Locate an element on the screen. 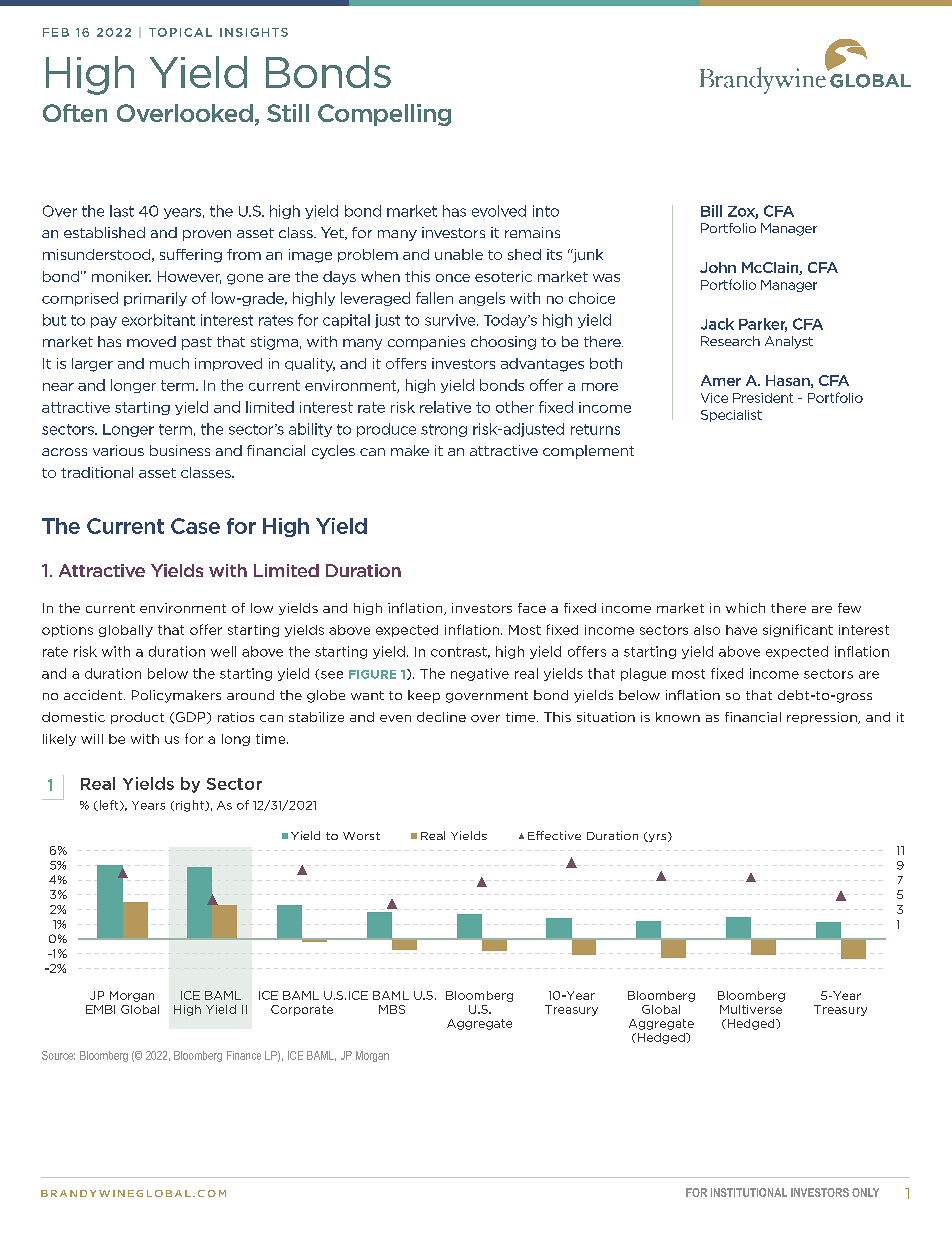  Compelling is located at coordinates (384, 115).
